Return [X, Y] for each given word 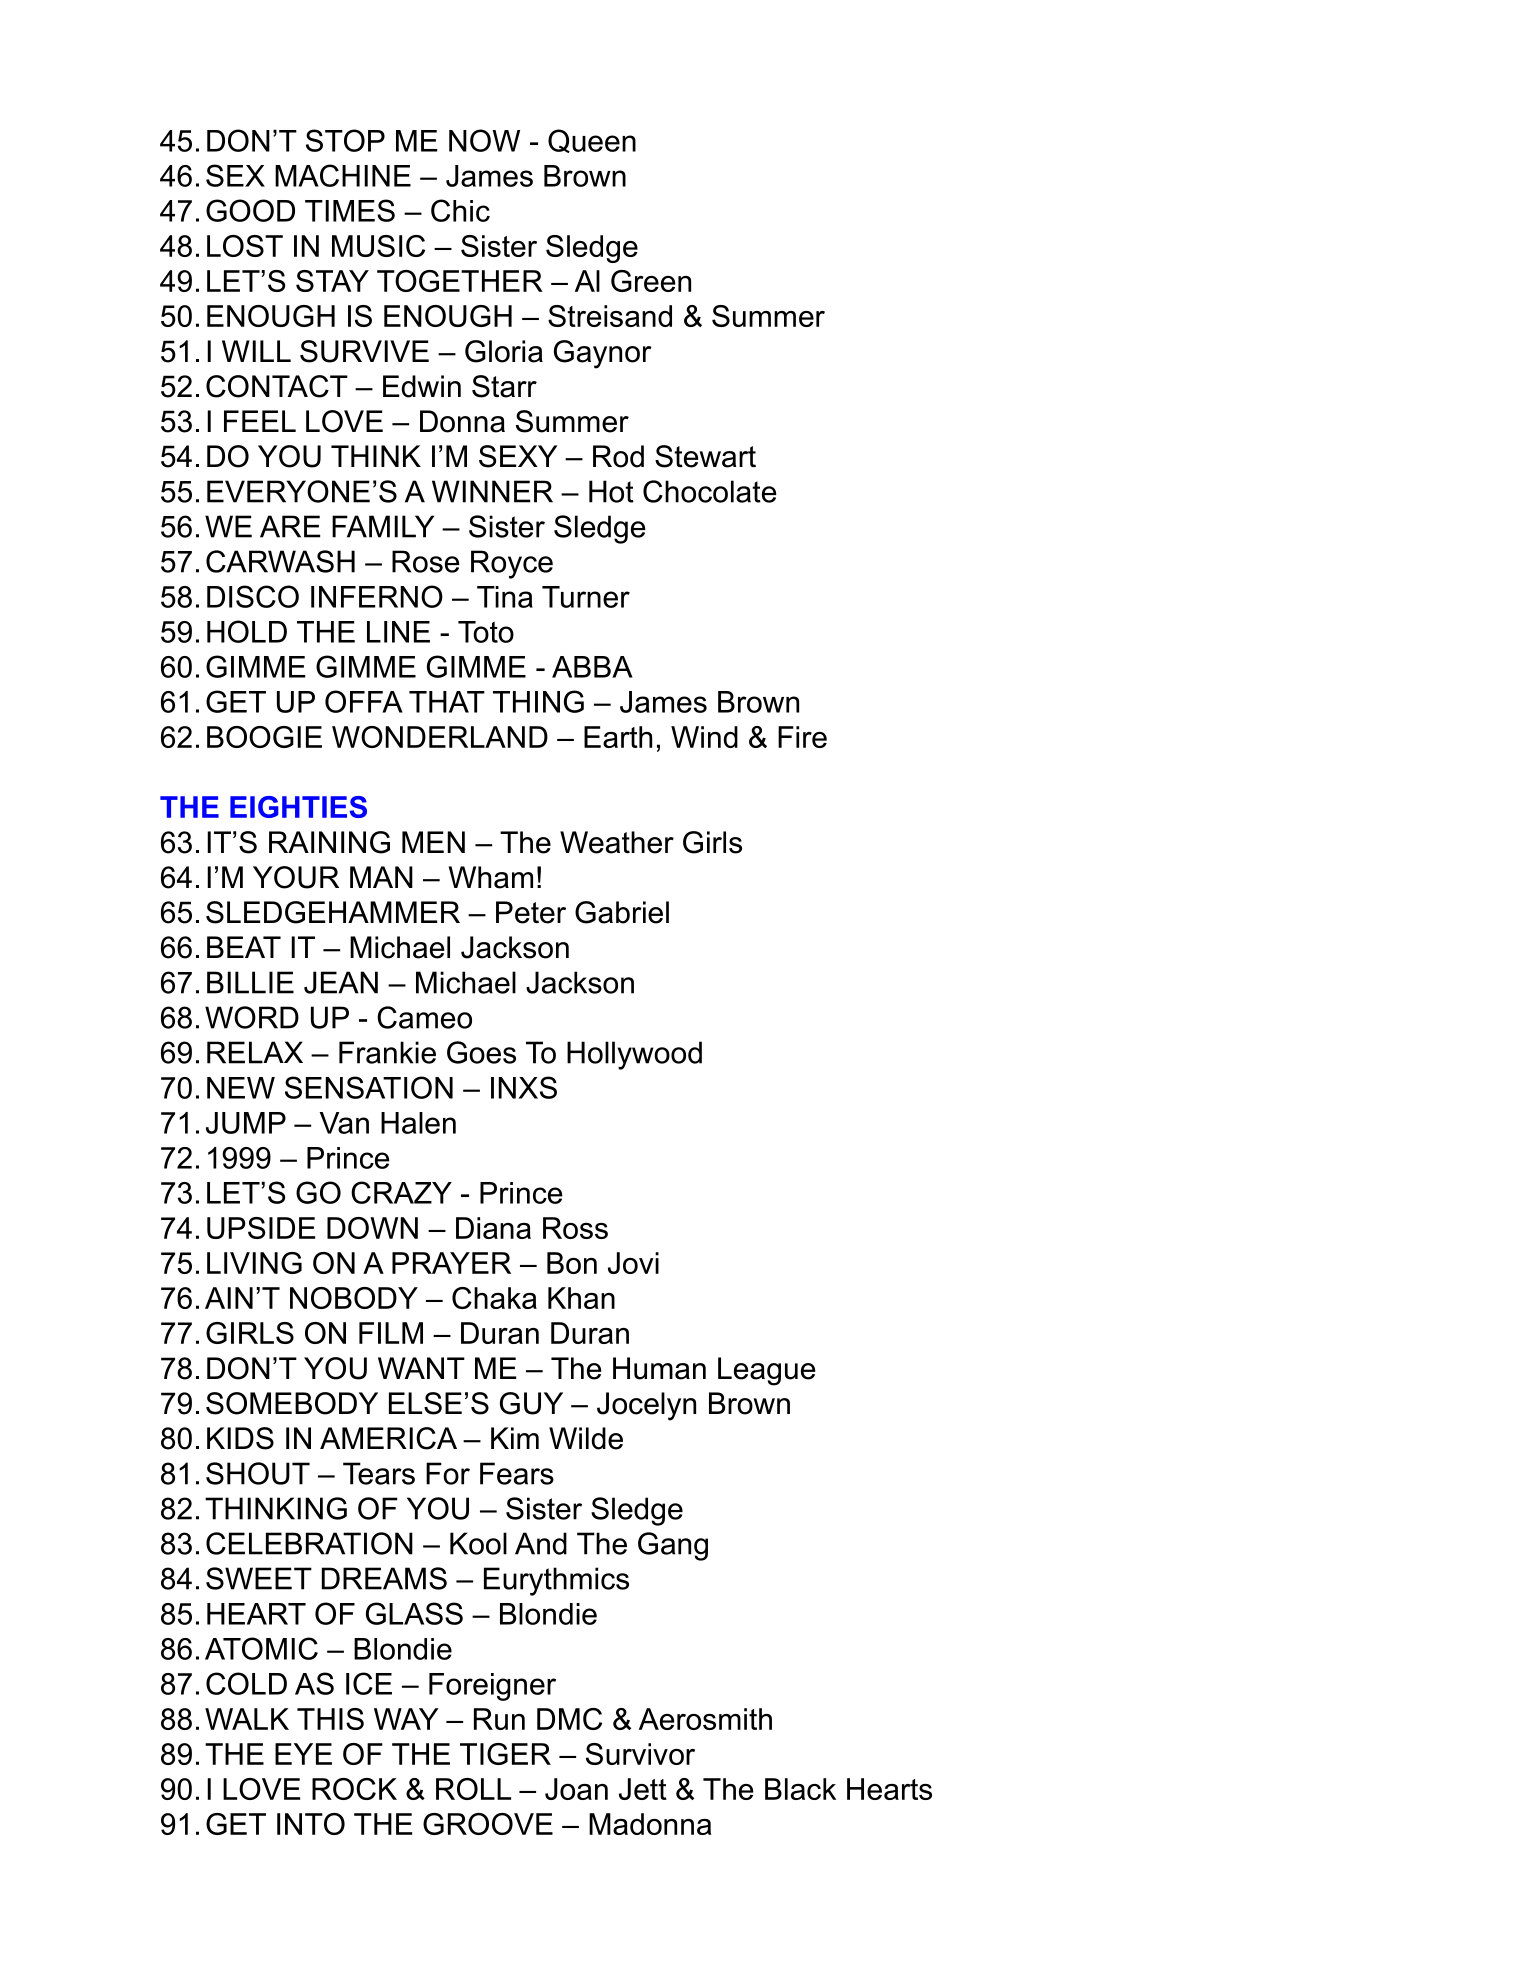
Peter [531, 912]
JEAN [341, 982]
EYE [303, 1754]
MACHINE [343, 175]
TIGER [505, 1754]
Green [651, 281]
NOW [484, 140]
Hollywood [634, 1055]
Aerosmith [705, 1719]
